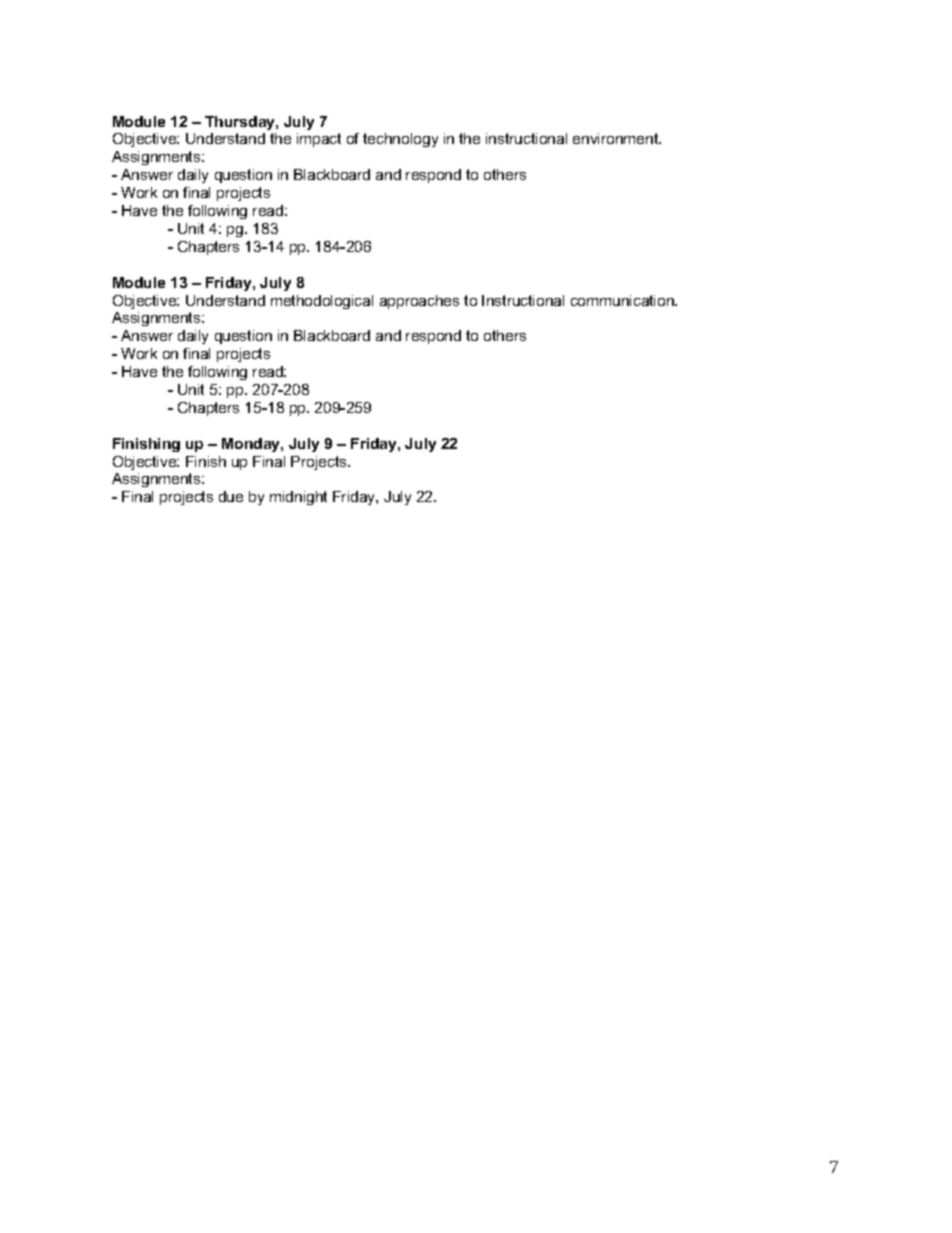 This screenshot has height=1233, width=952. What do you see at coordinates (298, 498) in the screenshot?
I see `midnight` at bounding box center [298, 498].
